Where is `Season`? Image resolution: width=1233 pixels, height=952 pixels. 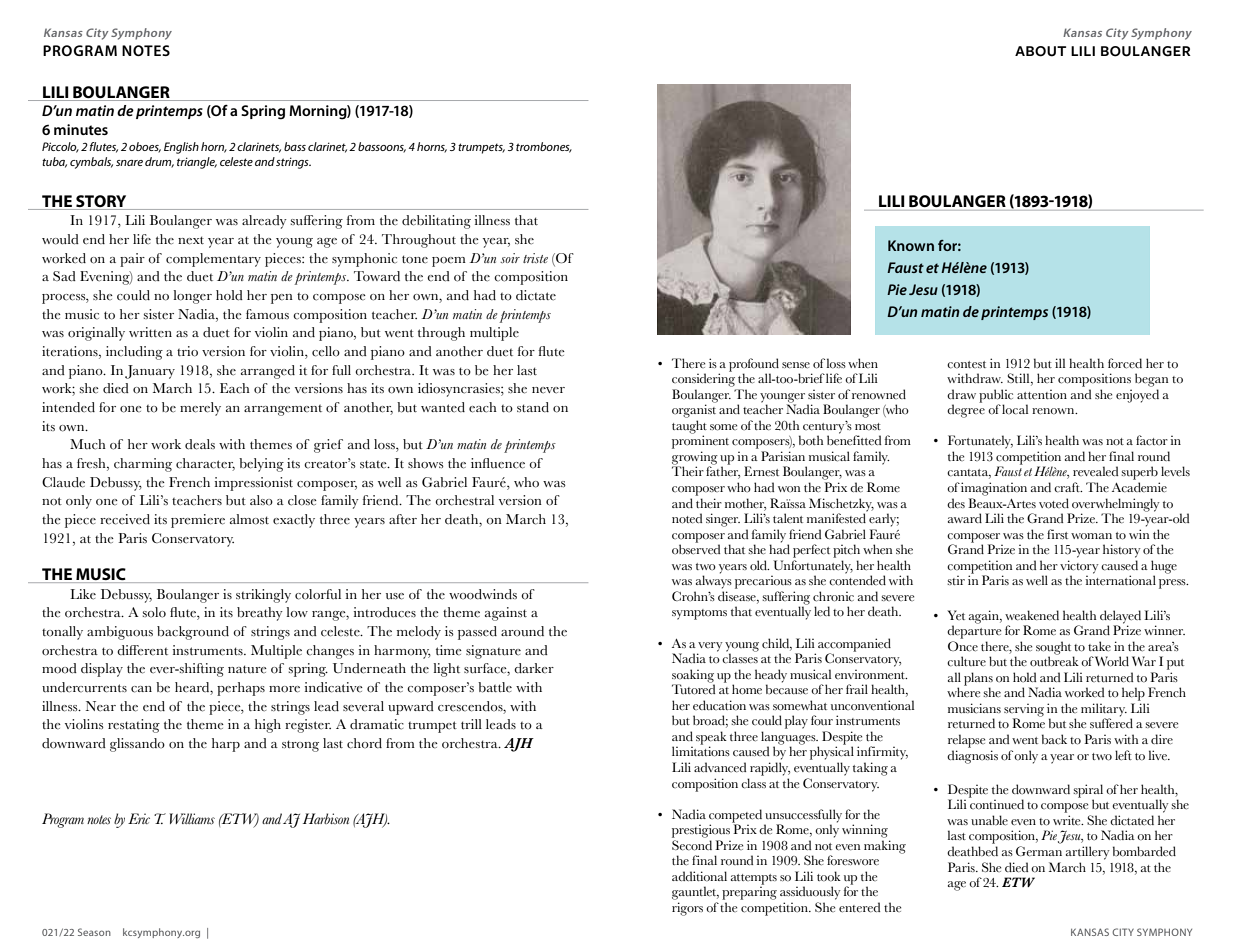
Season is located at coordinates (94, 932).
